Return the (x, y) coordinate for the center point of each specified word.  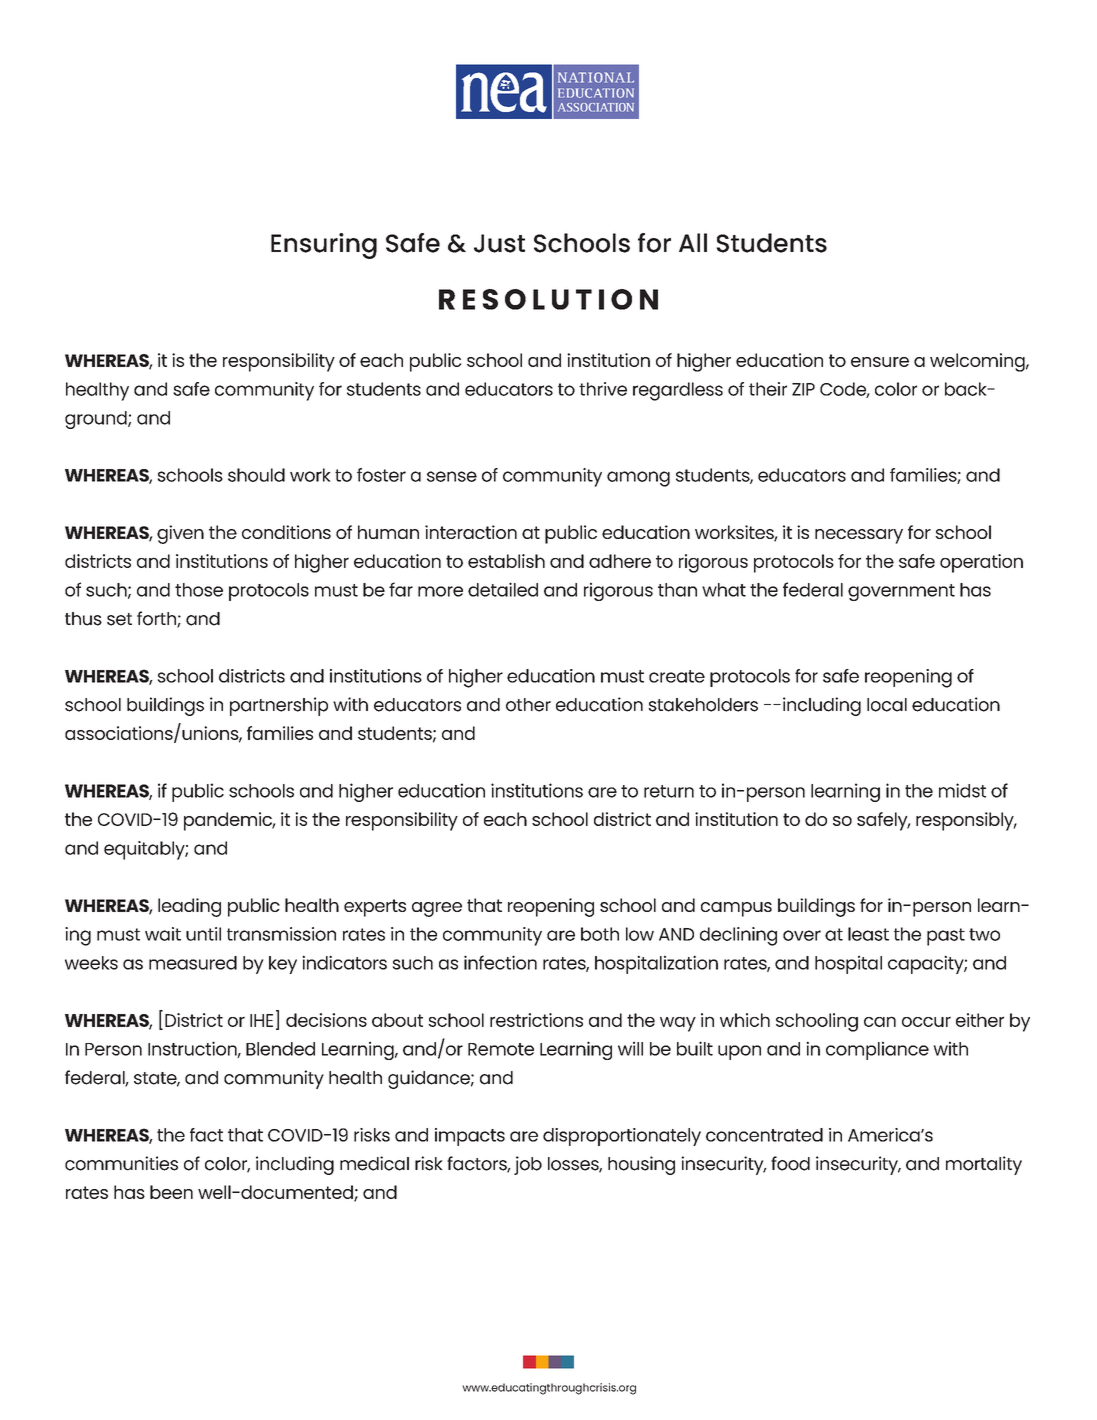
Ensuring (324, 246)
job (528, 1165)
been (171, 1192)
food (790, 1163)
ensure (880, 362)
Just (499, 243)
